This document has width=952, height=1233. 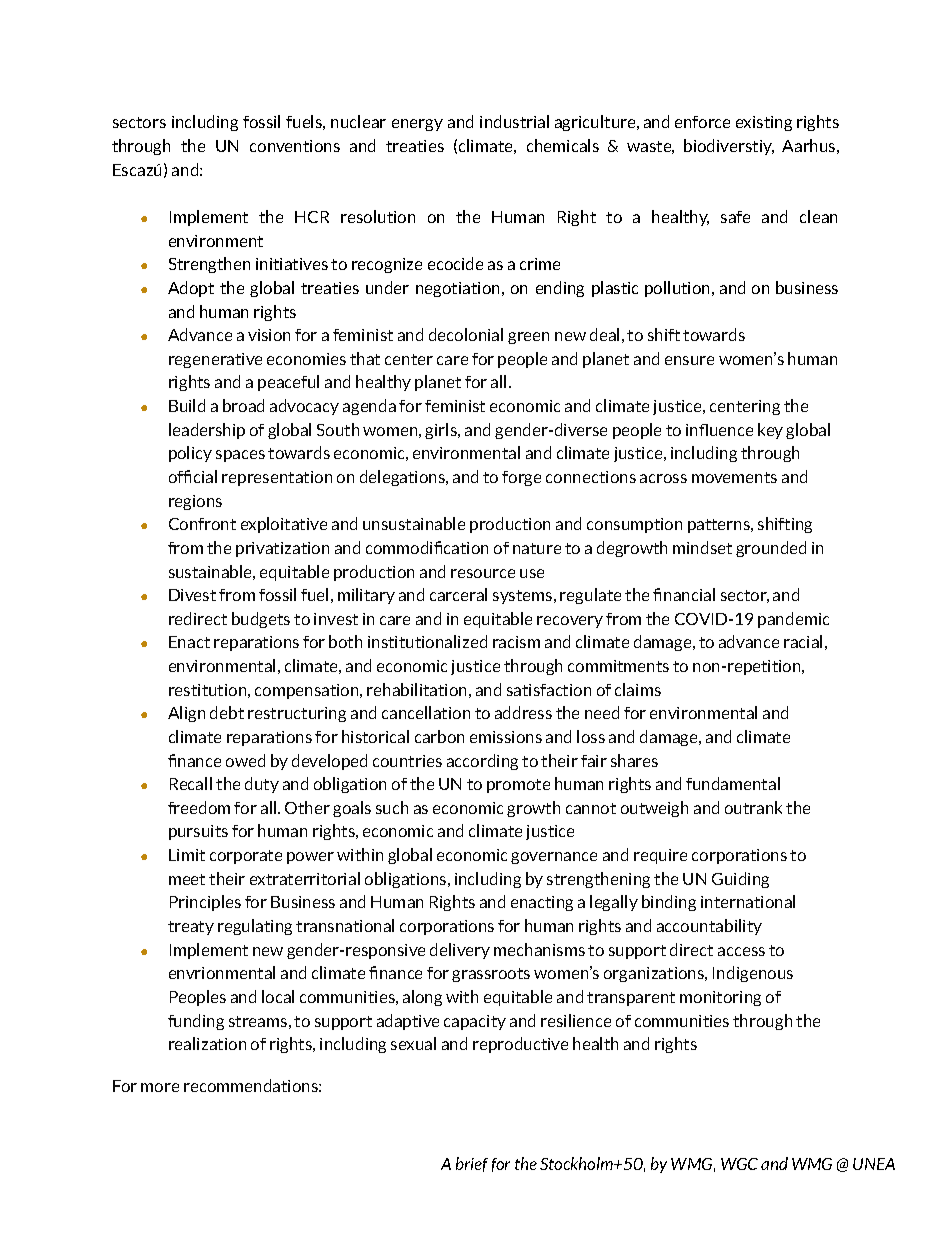 What do you see at coordinates (516, 642) in the document?
I see `racism` at bounding box center [516, 642].
